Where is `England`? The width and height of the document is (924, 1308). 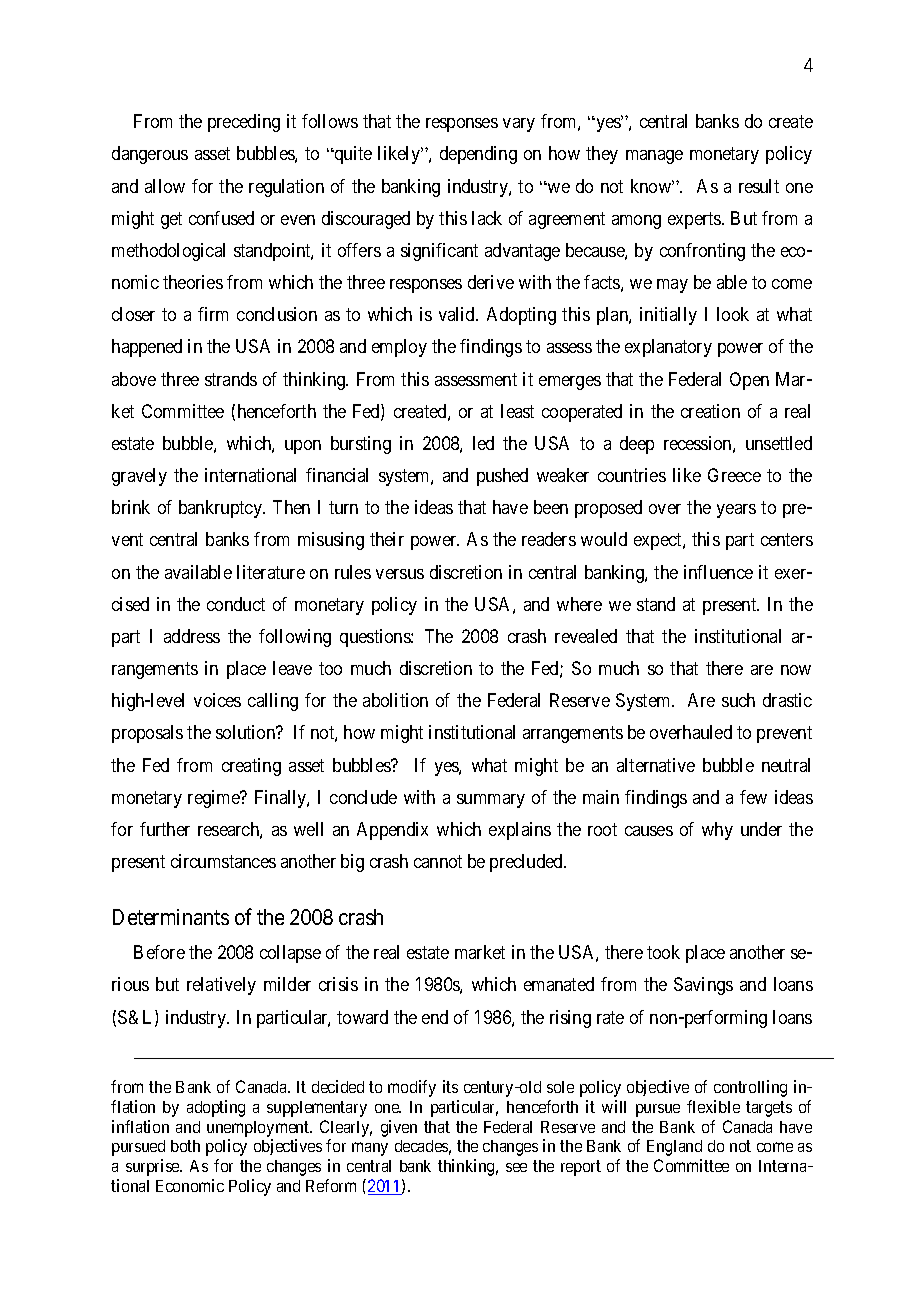 England is located at coordinates (674, 1148).
